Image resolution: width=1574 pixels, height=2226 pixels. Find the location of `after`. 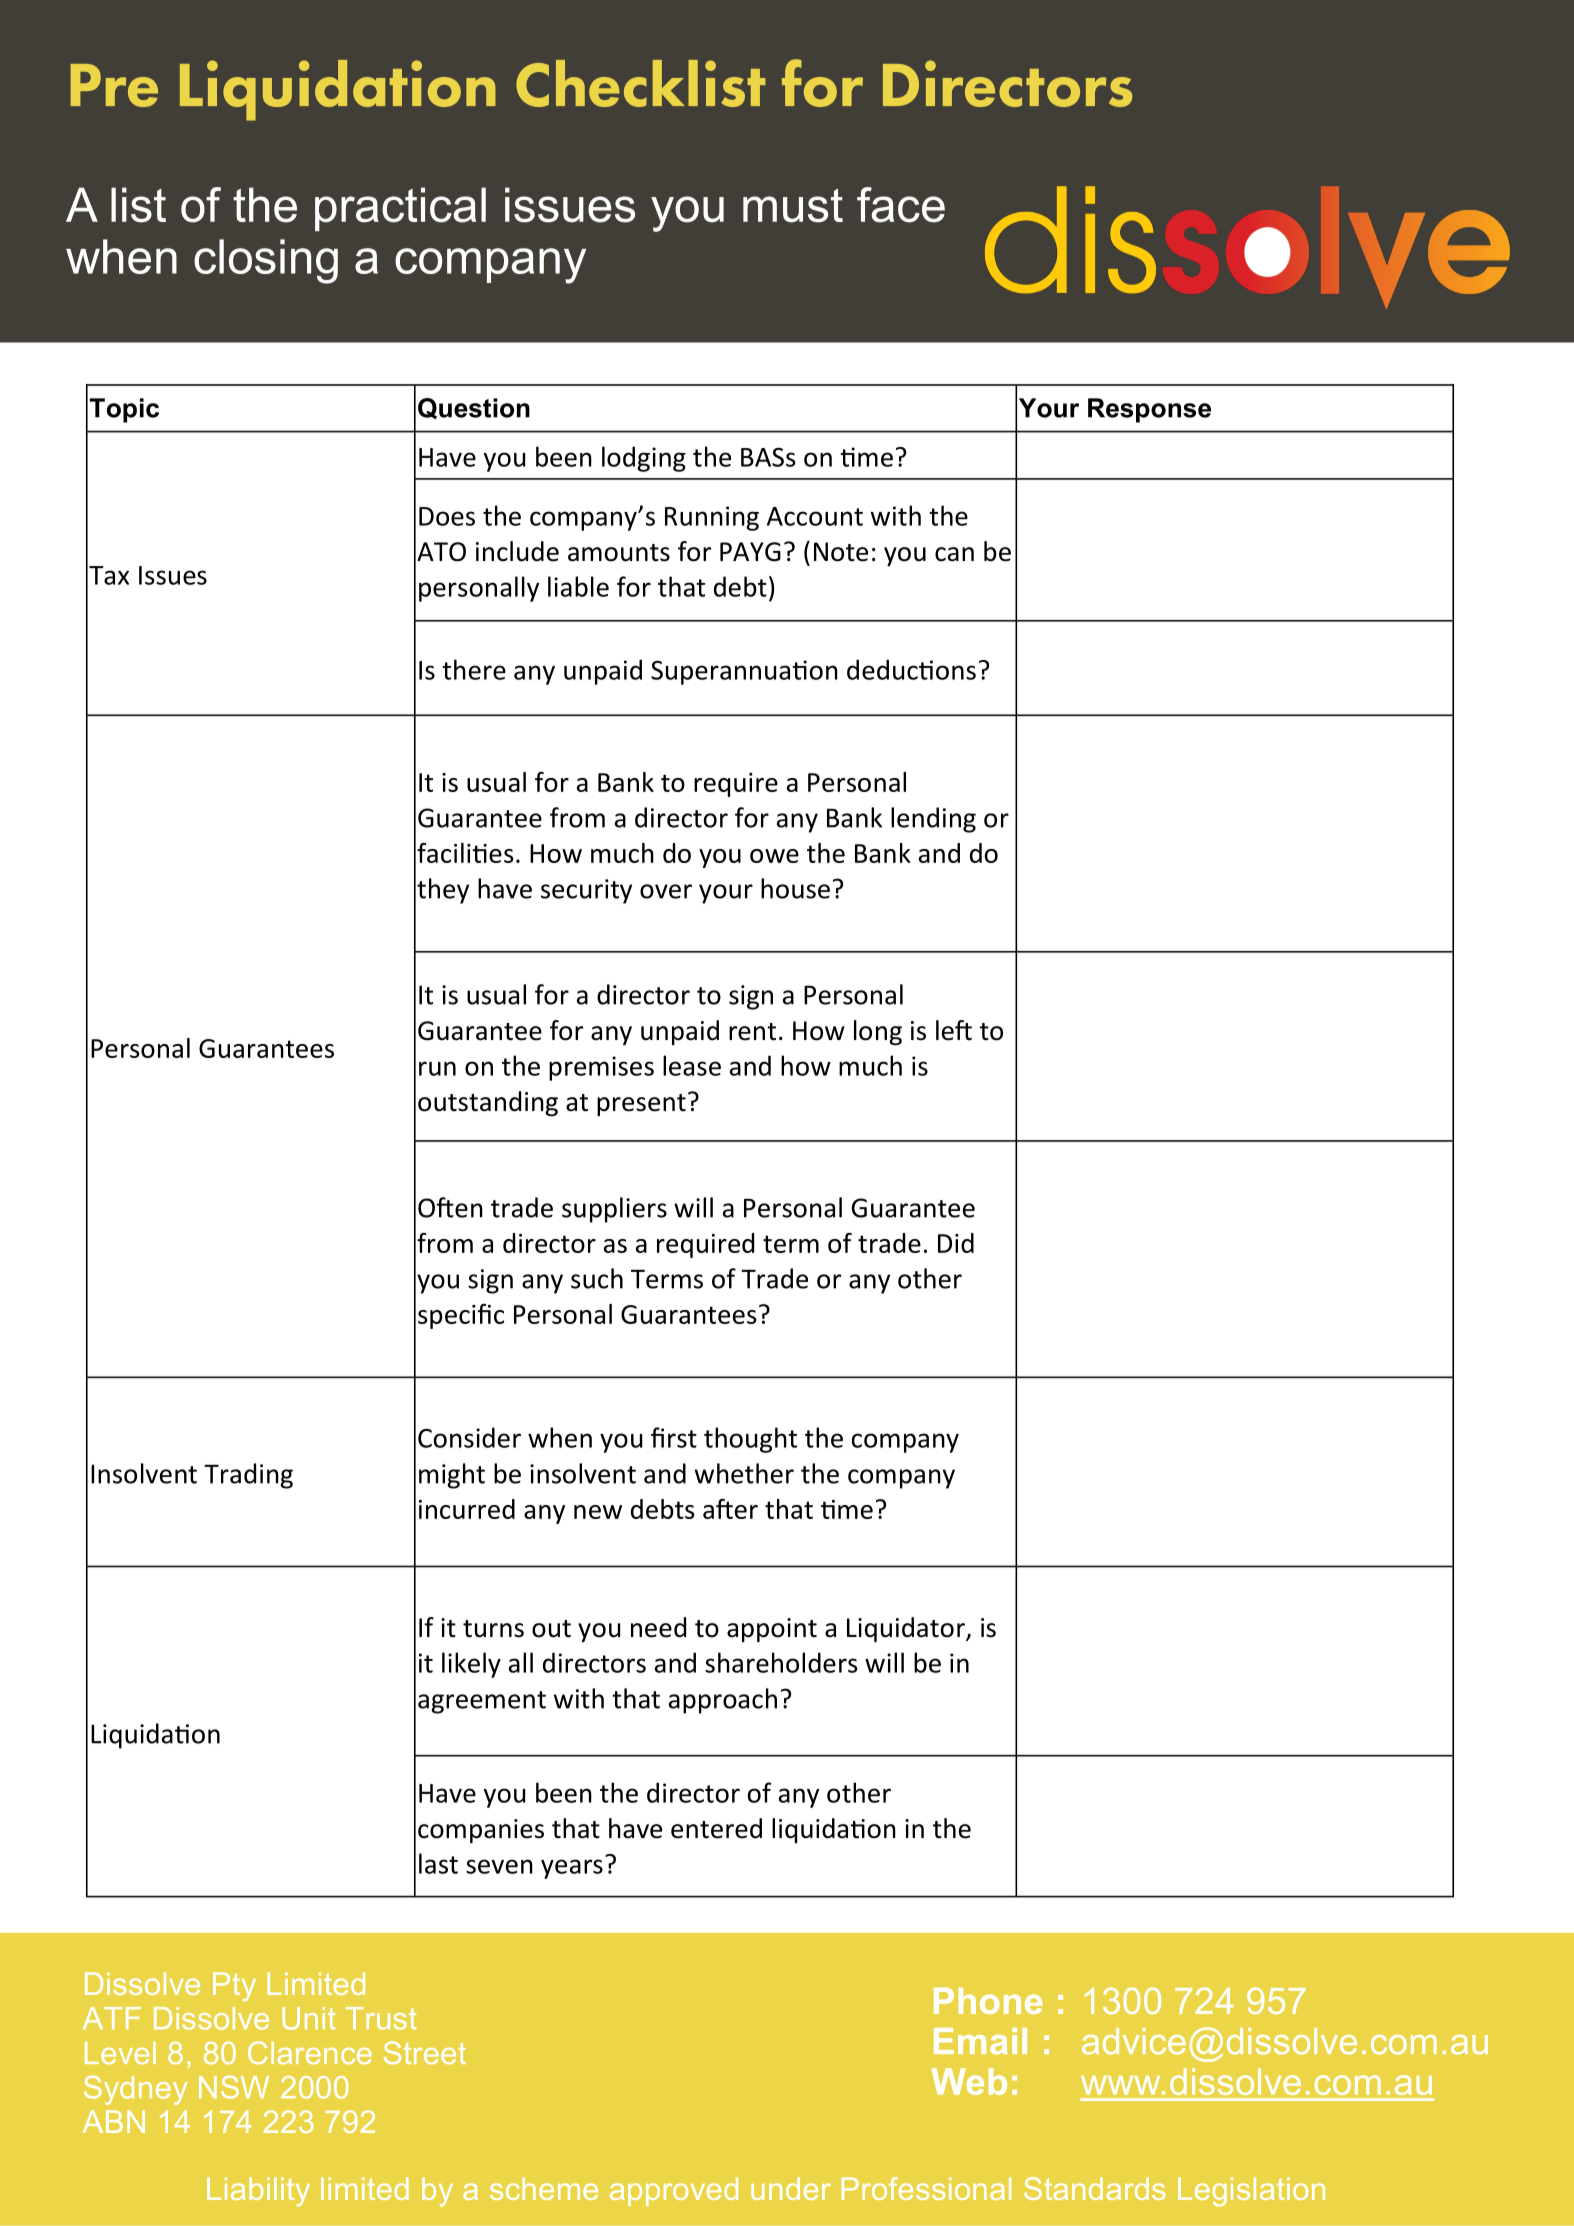

after is located at coordinates (730, 1509).
